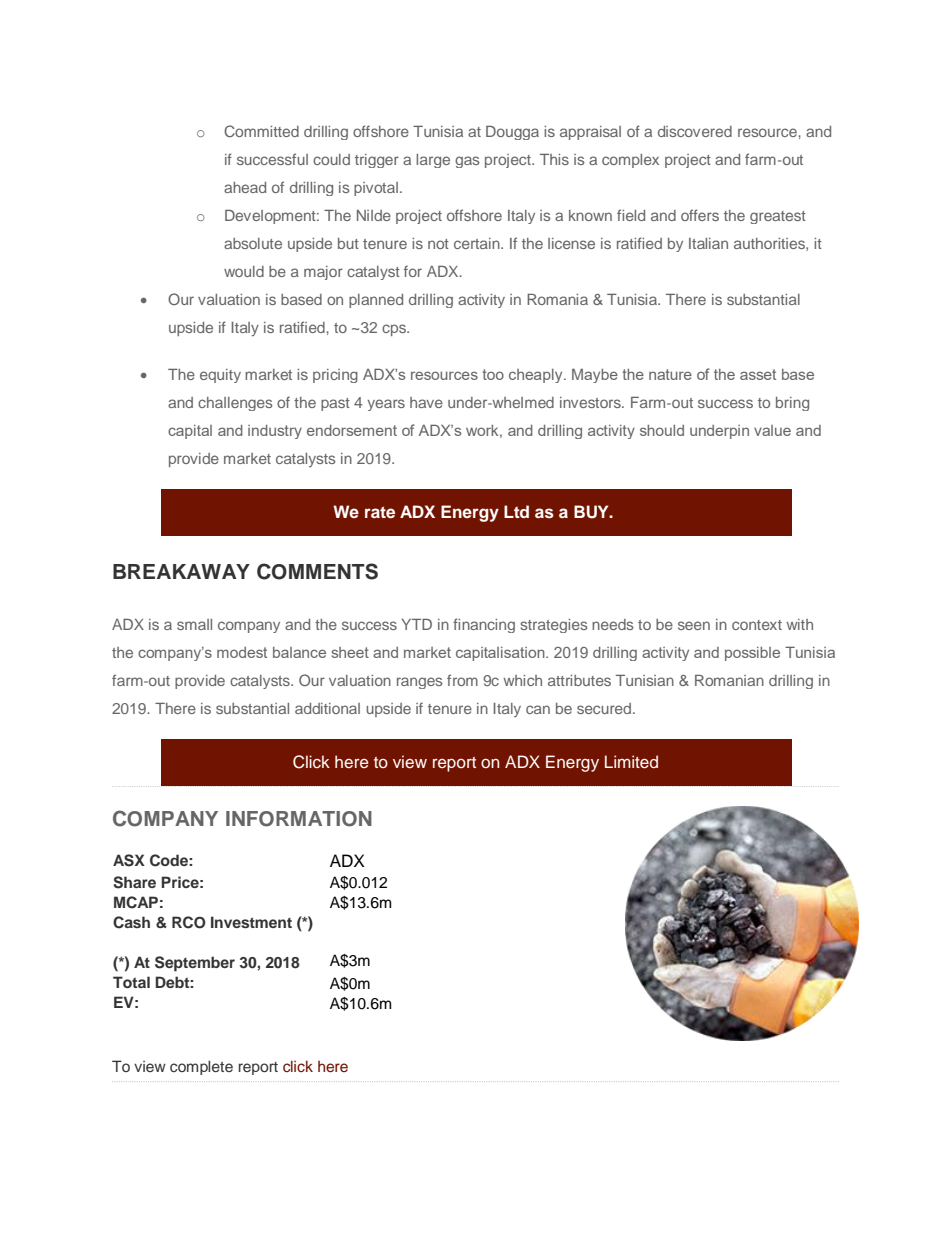  I want to click on possible, so click(752, 654).
